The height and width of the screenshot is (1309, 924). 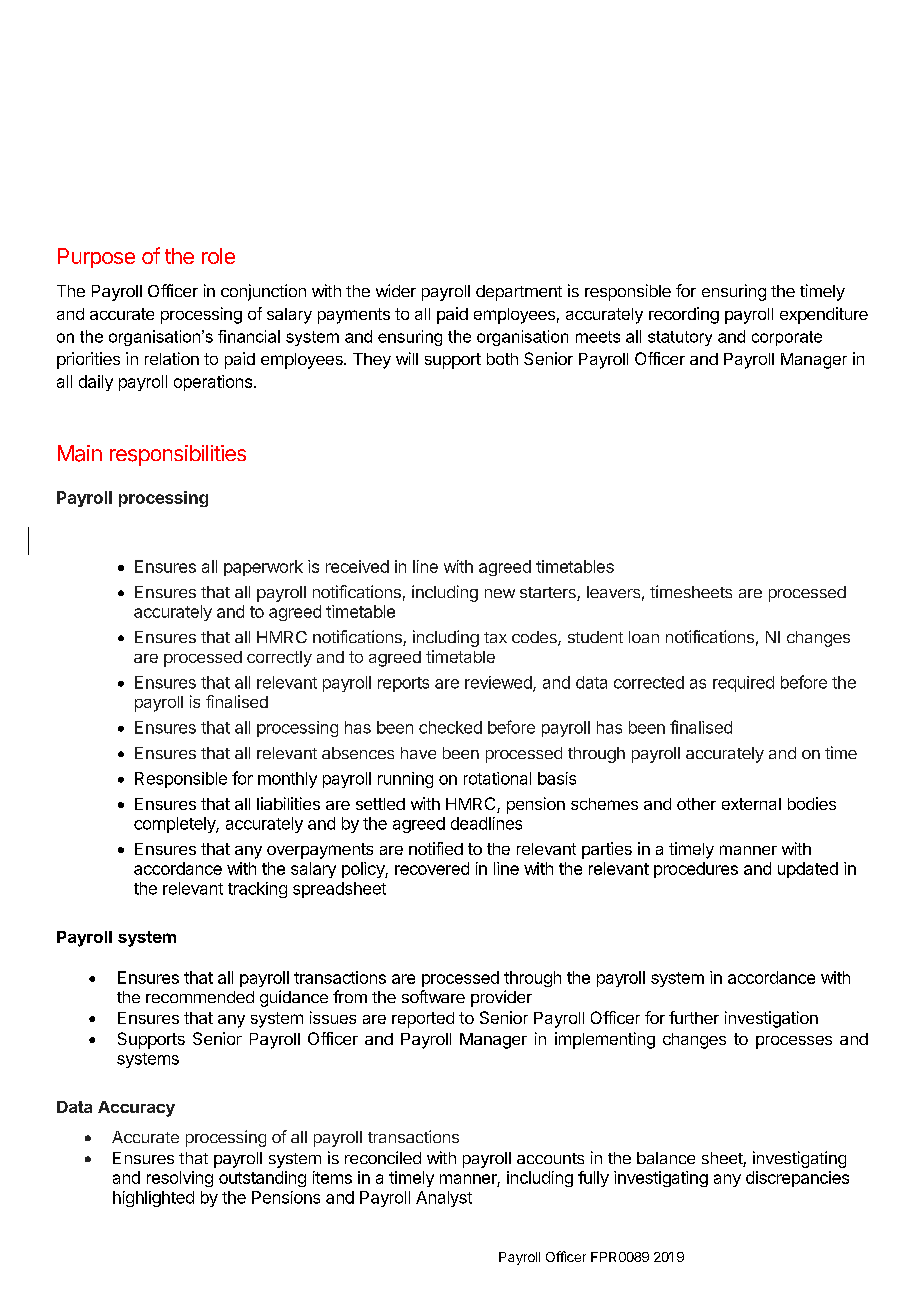 I want to click on resolving, so click(x=180, y=1179).
